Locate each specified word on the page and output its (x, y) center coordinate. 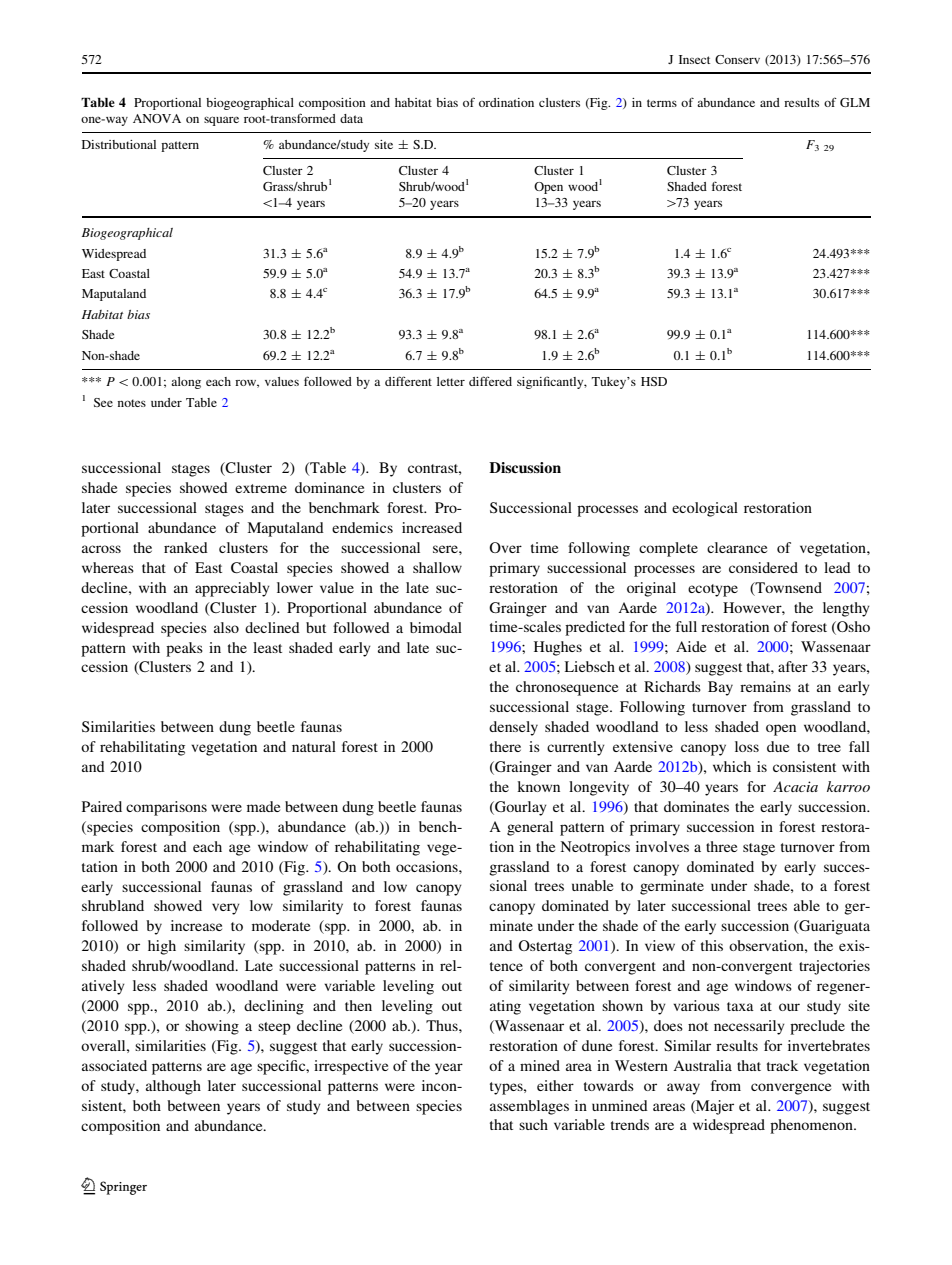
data (351, 118)
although (173, 1087)
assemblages (529, 1107)
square (221, 121)
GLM (855, 102)
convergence (791, 1089)
